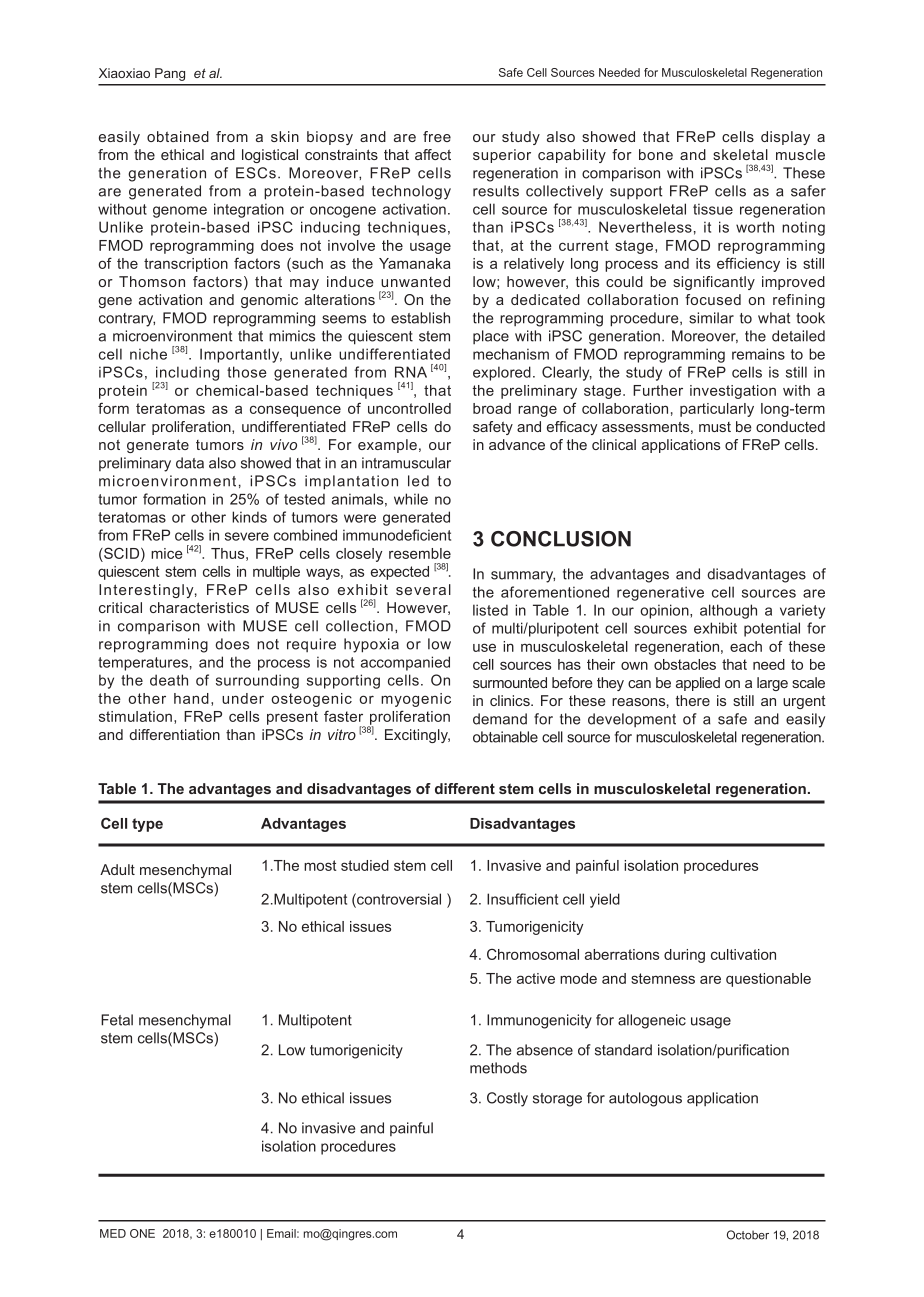 This page has width=924, height=1297. Describe the element at coordinates (510, 682) in the page. I see `surmounted` at that location.
